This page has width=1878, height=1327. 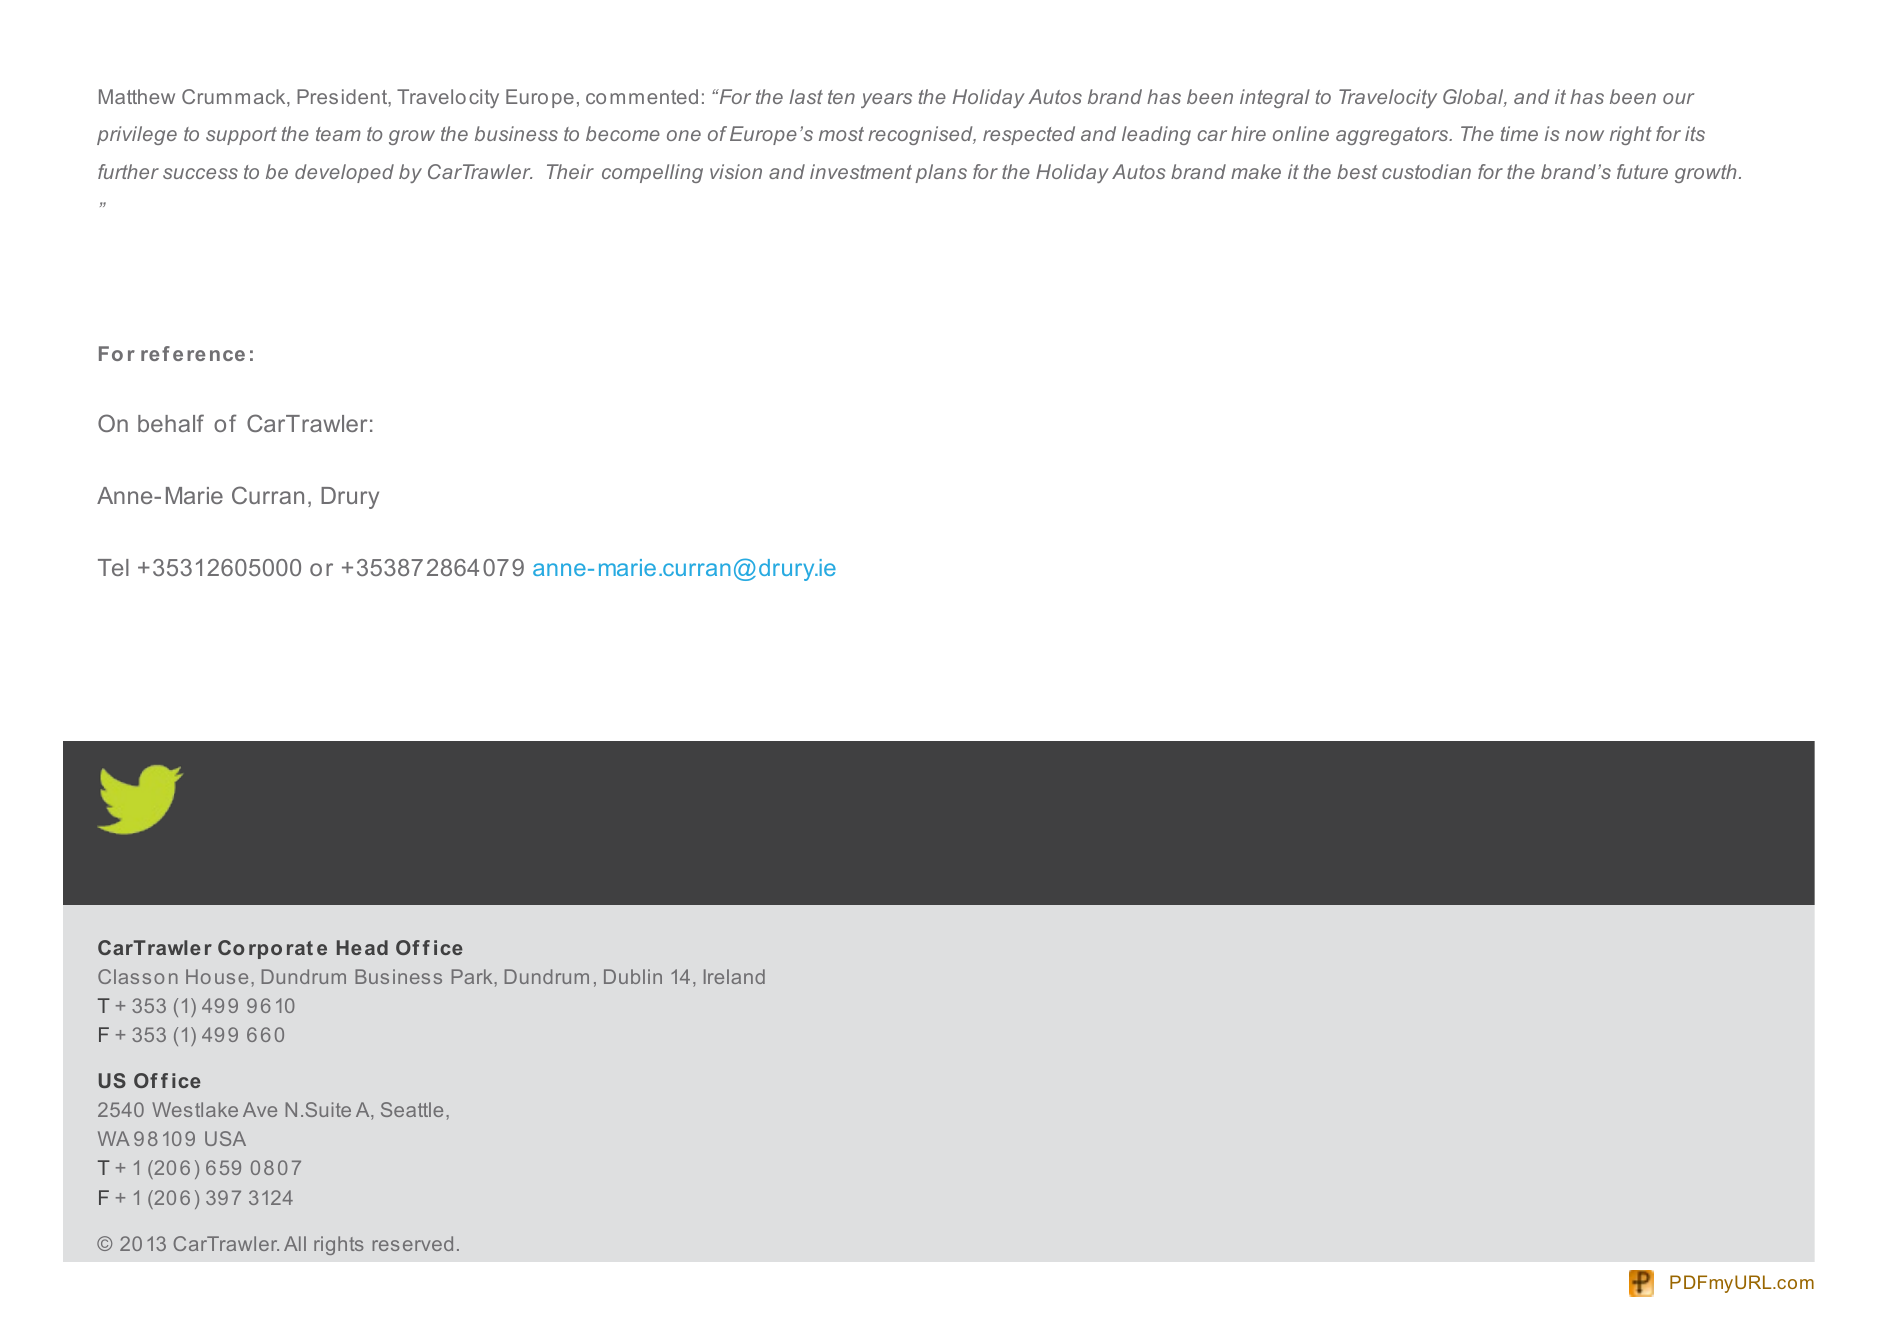 I want to click on Tel, so click(x=113, y=567).
